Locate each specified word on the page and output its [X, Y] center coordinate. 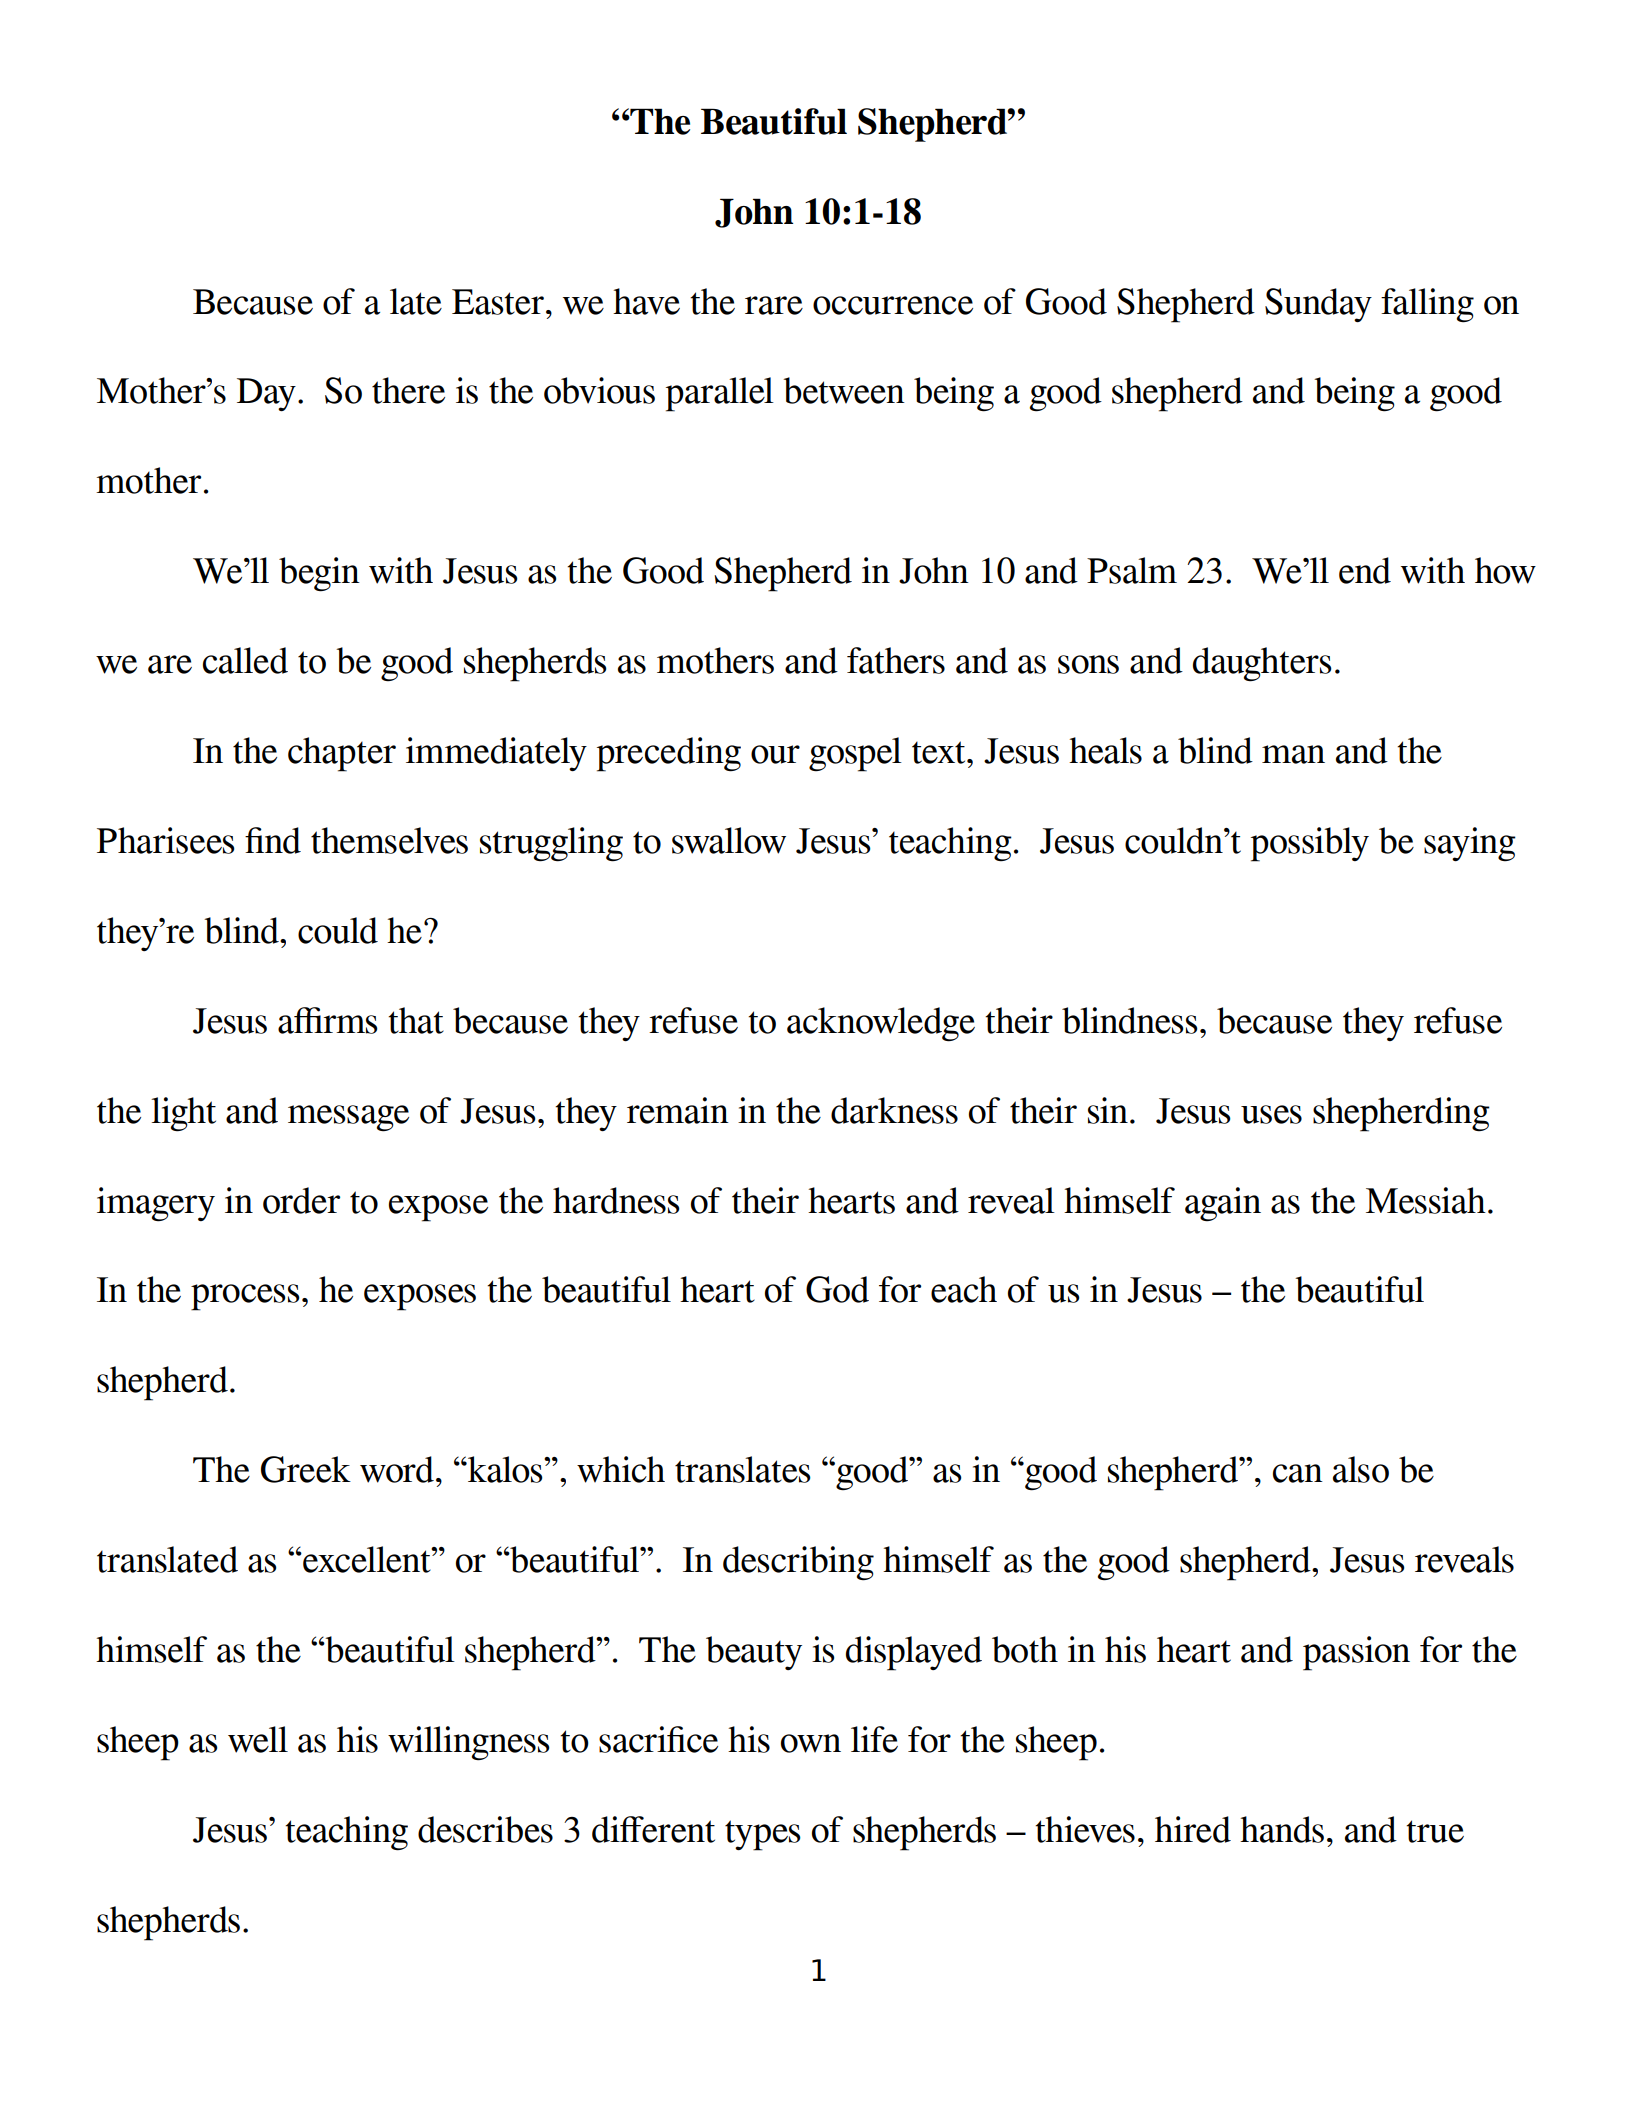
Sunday [1318, 305]
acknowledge [881, 1024]
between [844, 390]
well [258, 1739]
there [408, 390]
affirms [328, 1020]
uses [1271, 1114]
